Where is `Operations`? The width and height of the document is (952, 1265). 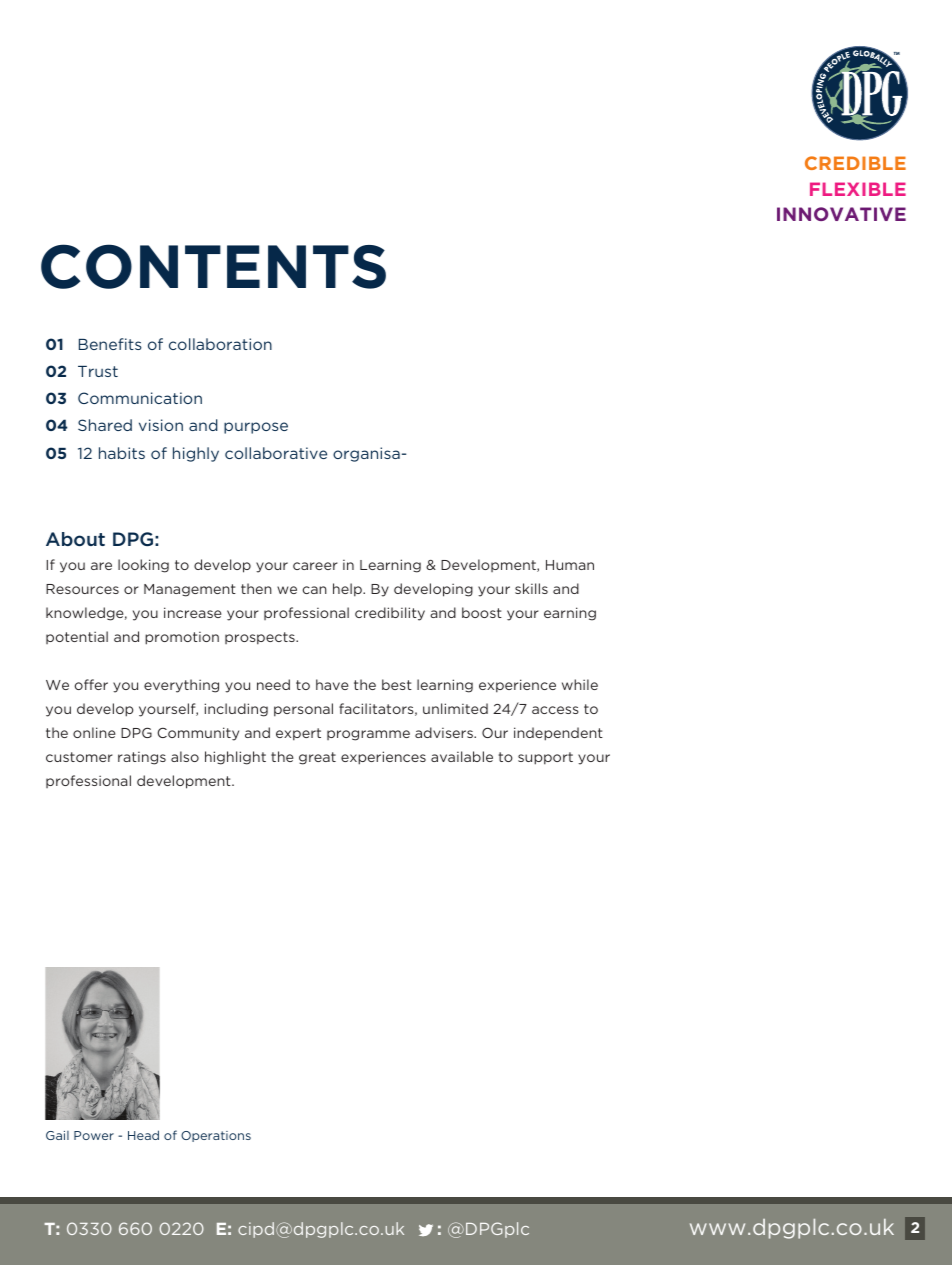 Operations is located at coordinates (216, 1136).
